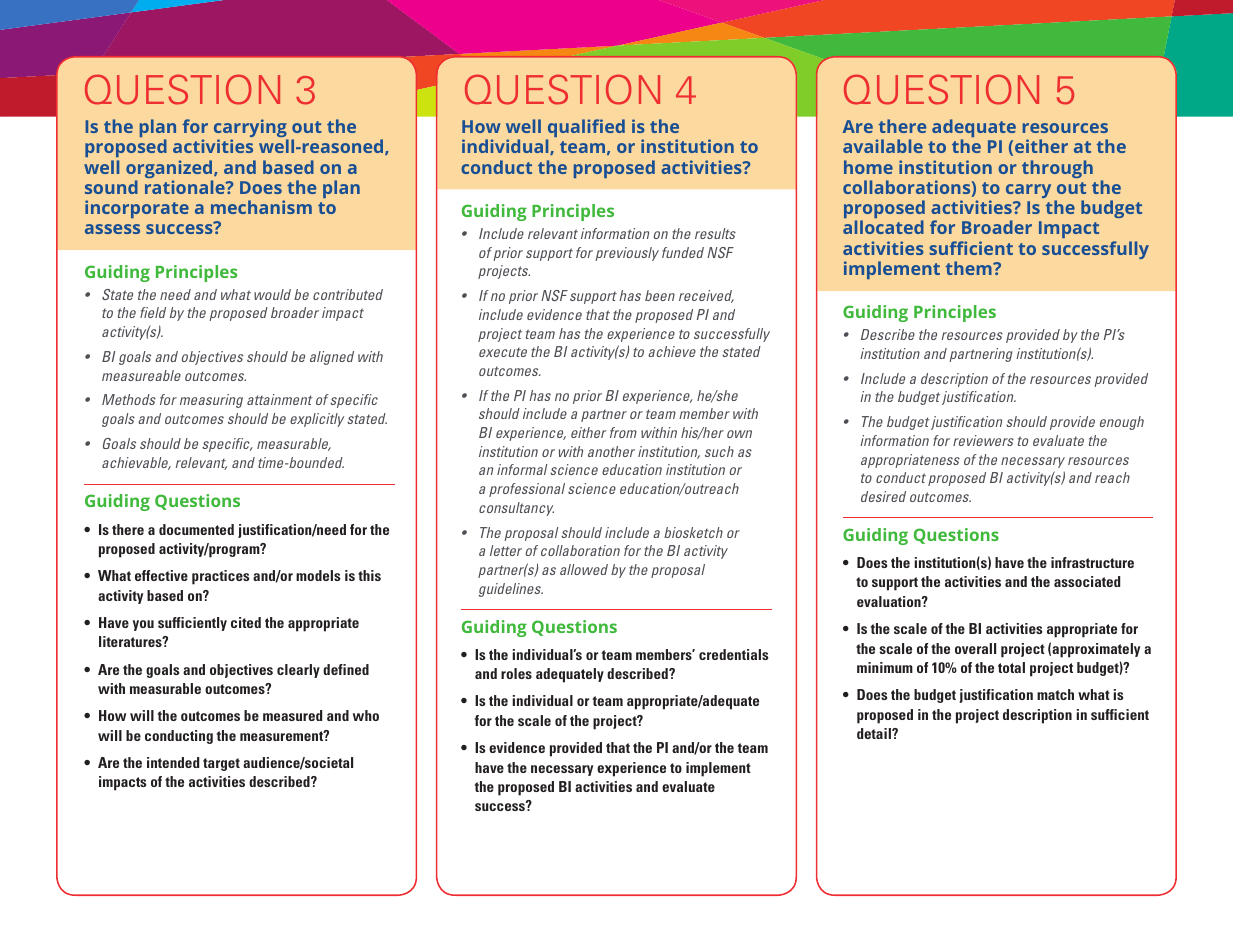 This document has width=1233, height=952. Describe the element at coordinates (221, 764) in the document. I see `target` at that location.
